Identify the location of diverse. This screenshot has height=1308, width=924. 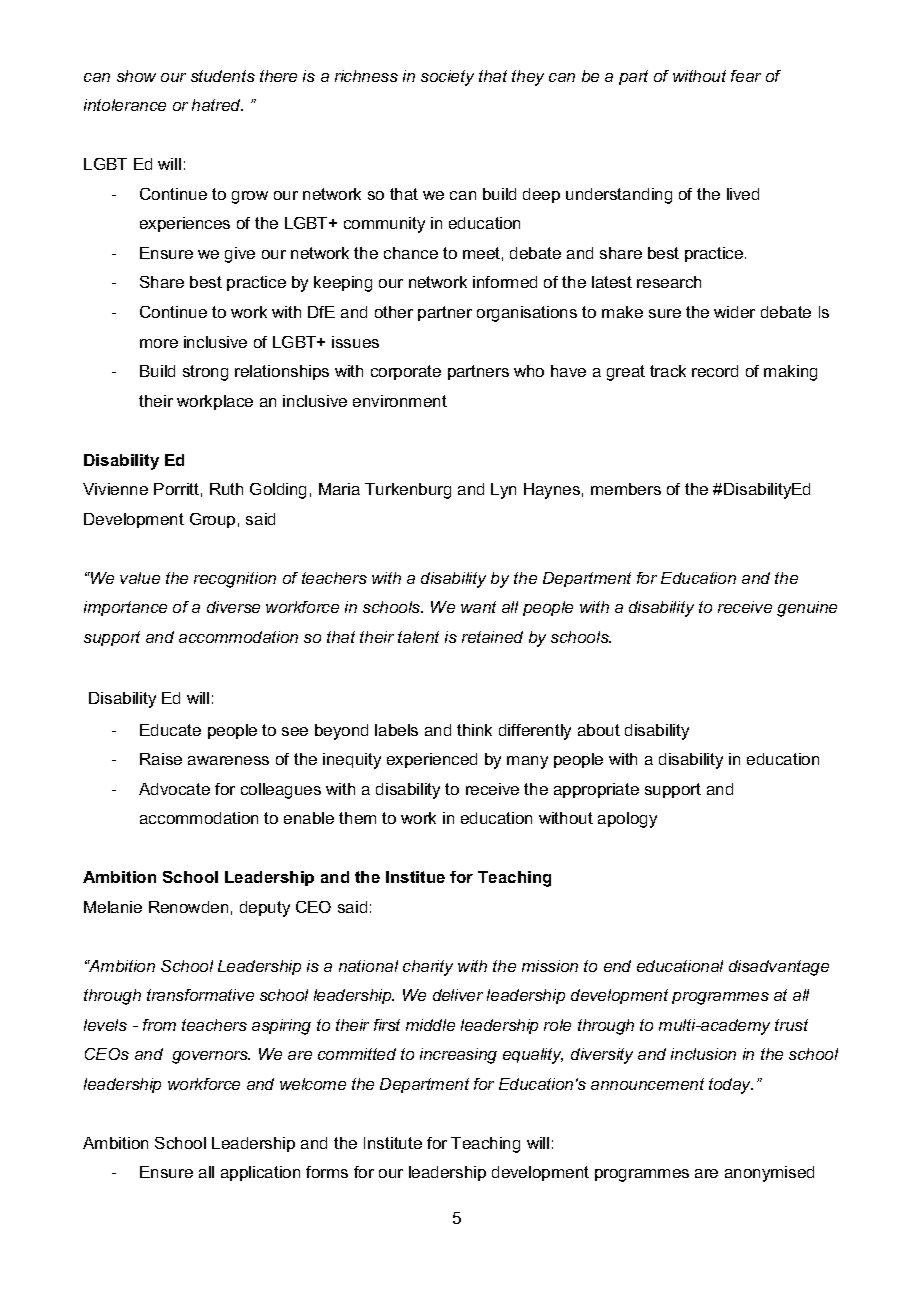
(233, 607).
